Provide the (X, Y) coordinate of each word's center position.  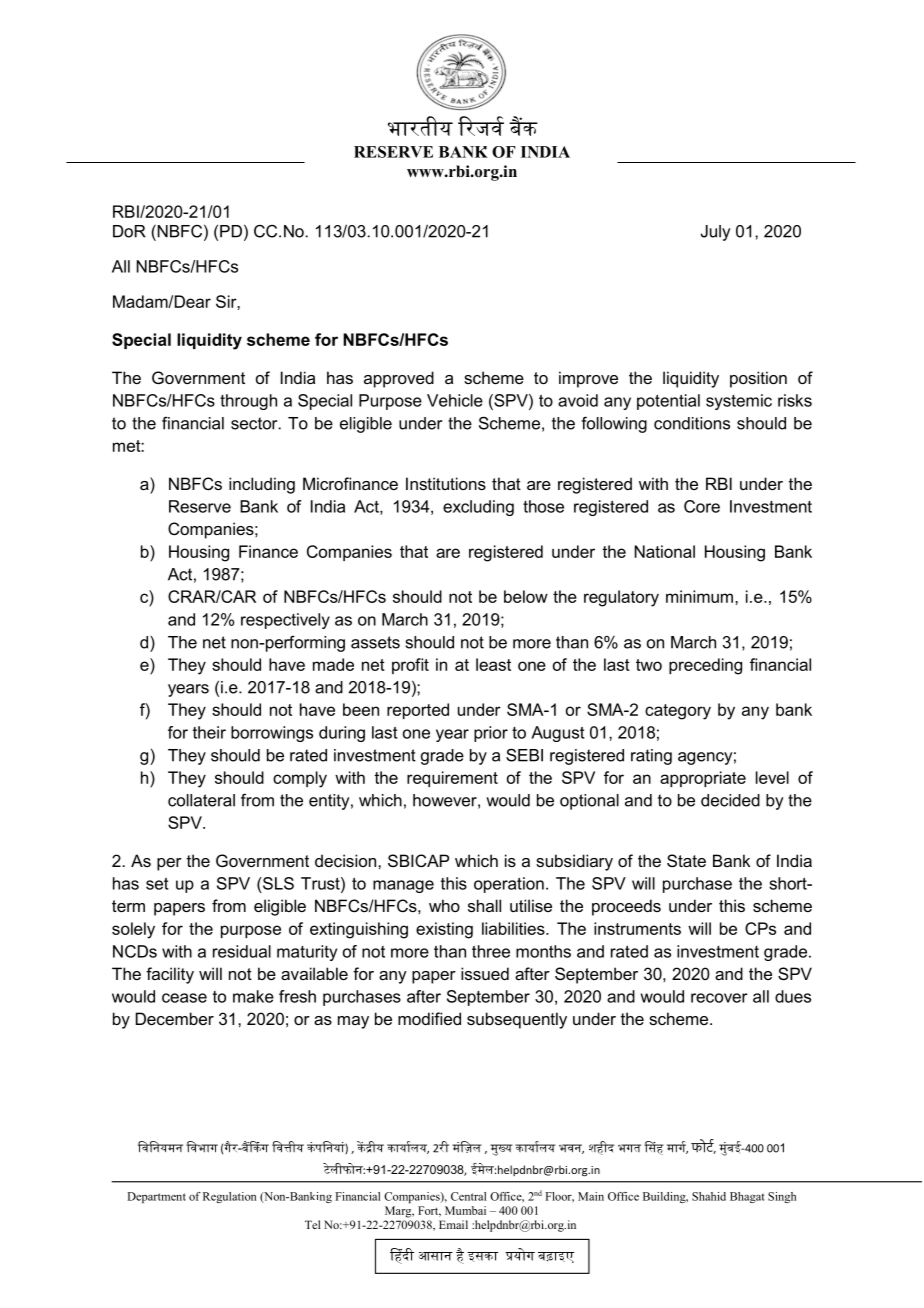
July (716, 233)
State (686, 860)
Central (468, 1196)
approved (399, 379)
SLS (277, 883)
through (248, 402)
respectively (285, 621)
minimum (701, 596)
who (444, 905)
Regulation (230, 1197)
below (526, 596)
